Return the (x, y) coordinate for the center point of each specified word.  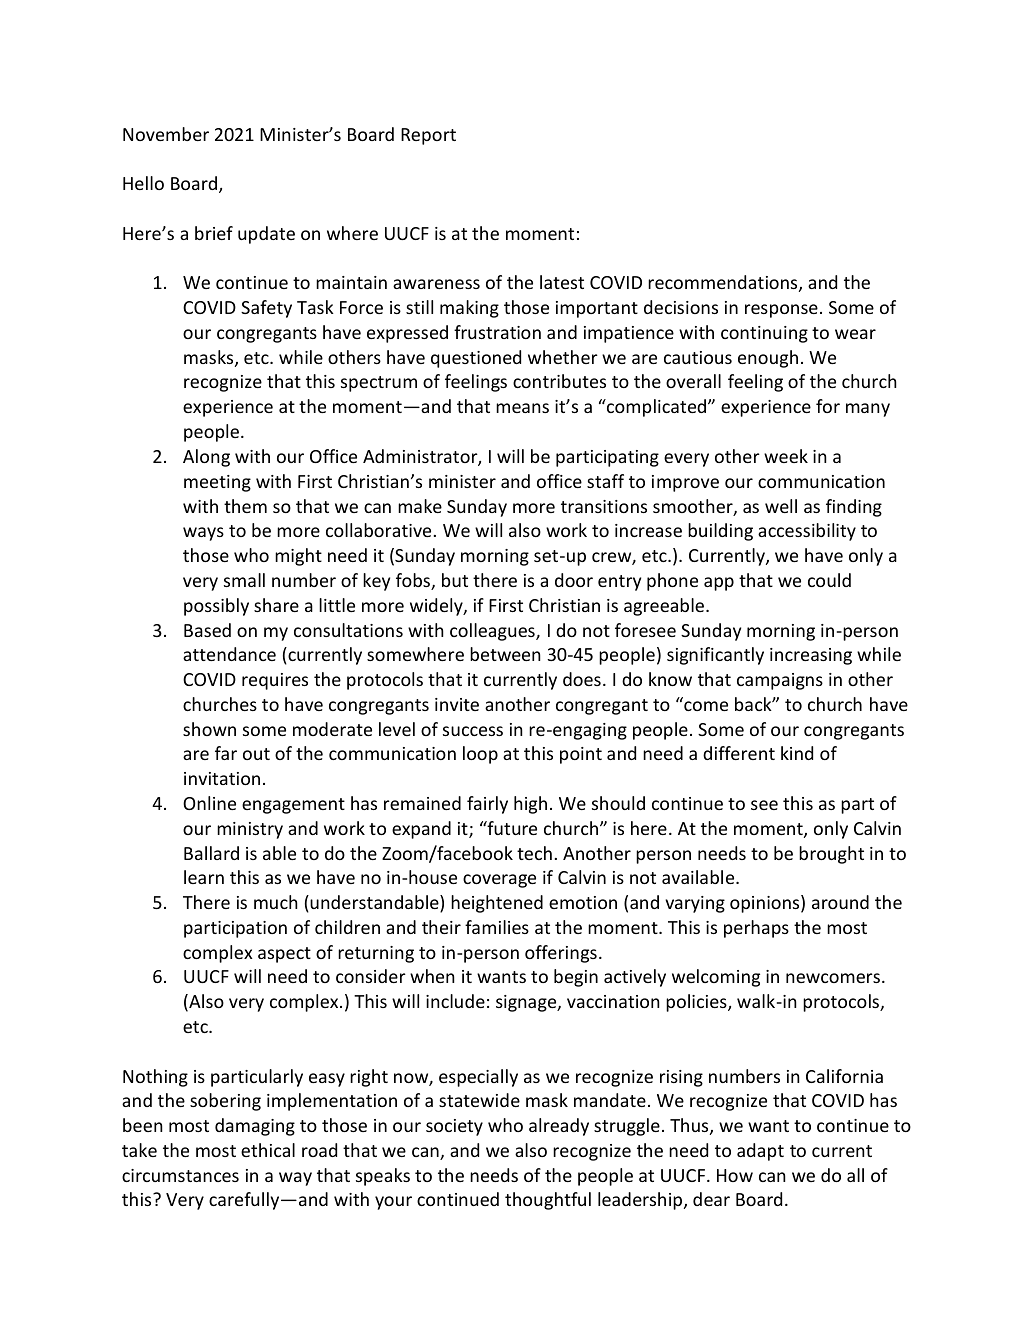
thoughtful (548, 1201)
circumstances (180, 1175)
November (166, 134)
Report (428, 136)
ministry (250, 830)
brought (831, 855)
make (420, 506)
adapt (760, 1152)
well (781, 506)
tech (534, 853)
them (245, 506)
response (781, 311)
